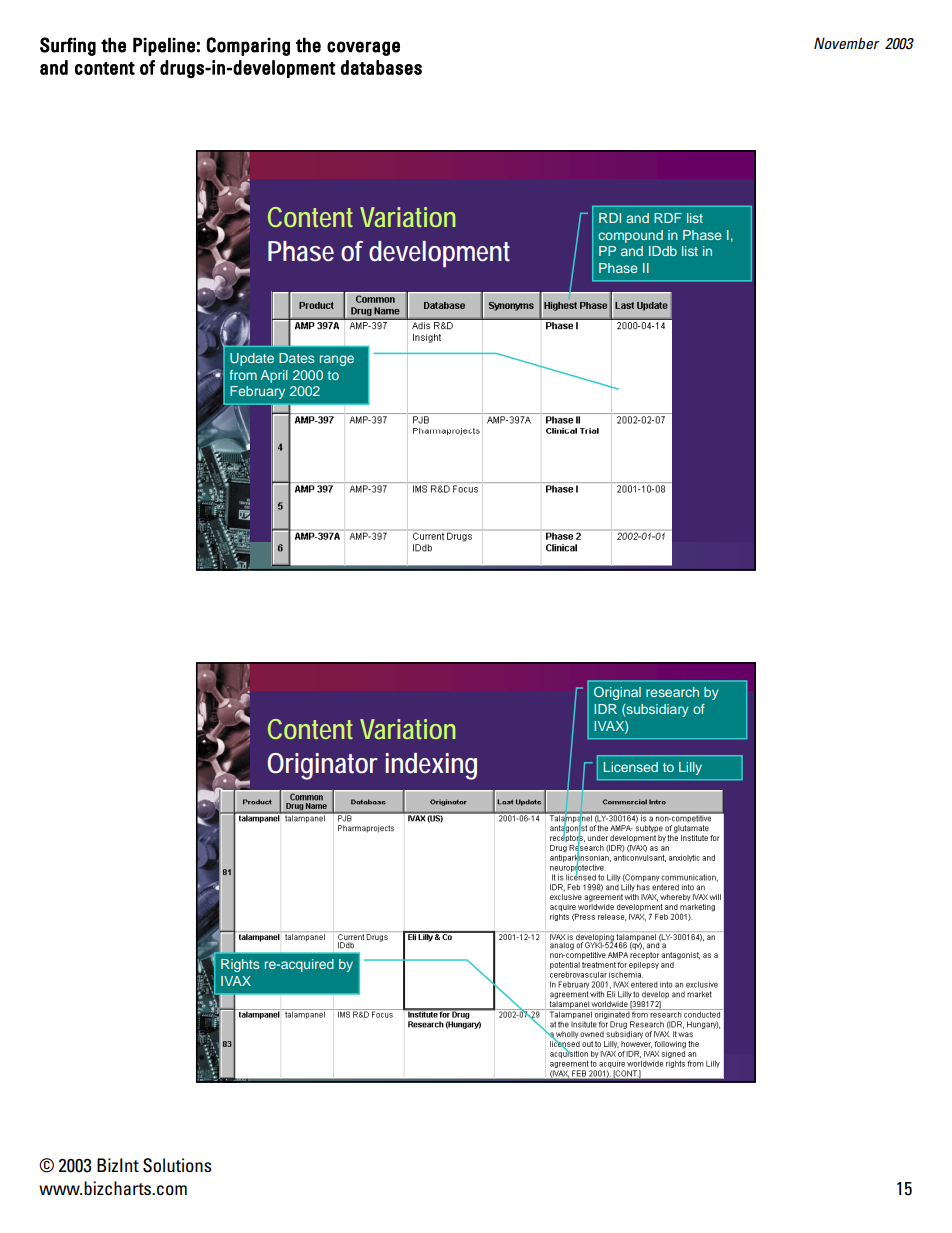  I want to click on Lilly, so click(690, 768).
